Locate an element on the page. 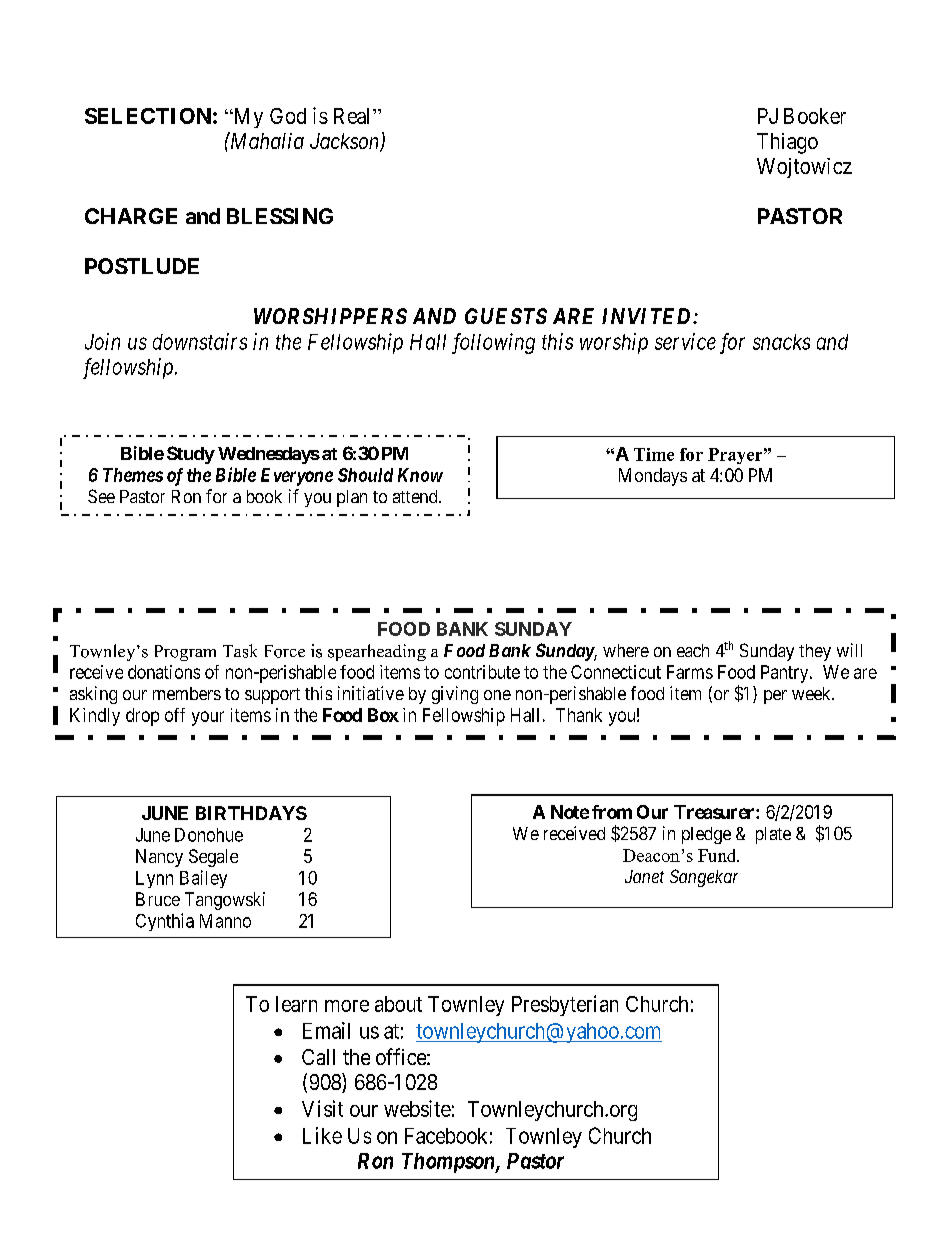 This document has height=1233, width=952. your is located at coordinates (208, 718).
